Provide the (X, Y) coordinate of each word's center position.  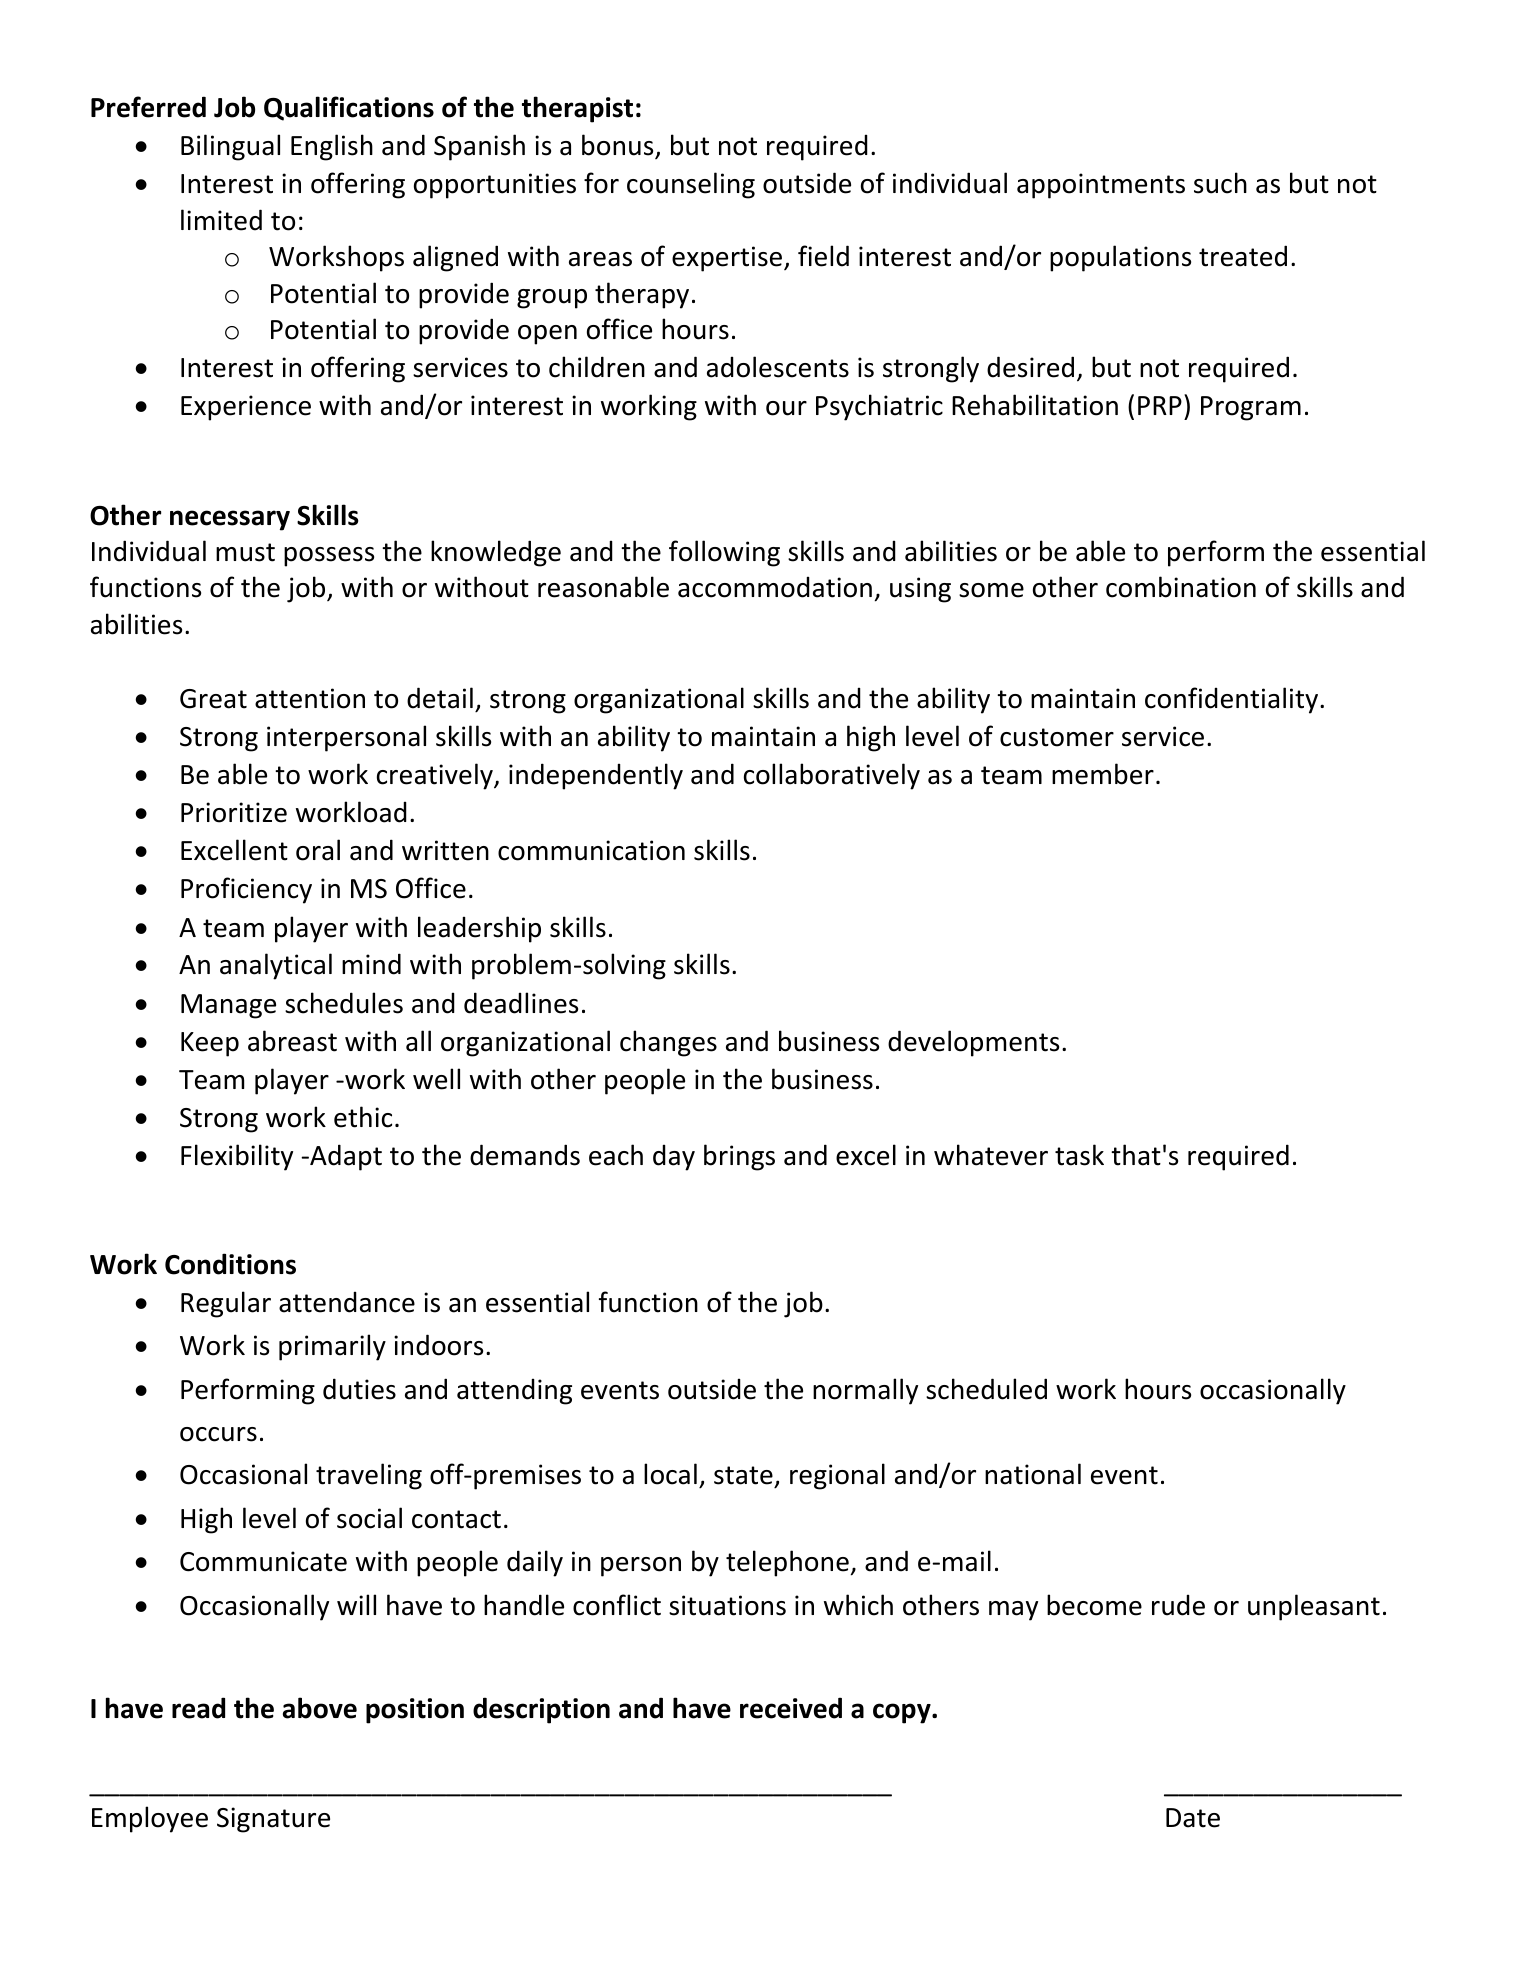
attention (310, 698)
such (1220, 183)
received (791, 1708)
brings (739, 1157)
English (332, 147)
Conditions (230, 1264)
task (1079, 1155)
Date (1193, 1818)
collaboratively (832, 776)
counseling (691, 185)
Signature (273, 1820)
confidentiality (1233, 700)
